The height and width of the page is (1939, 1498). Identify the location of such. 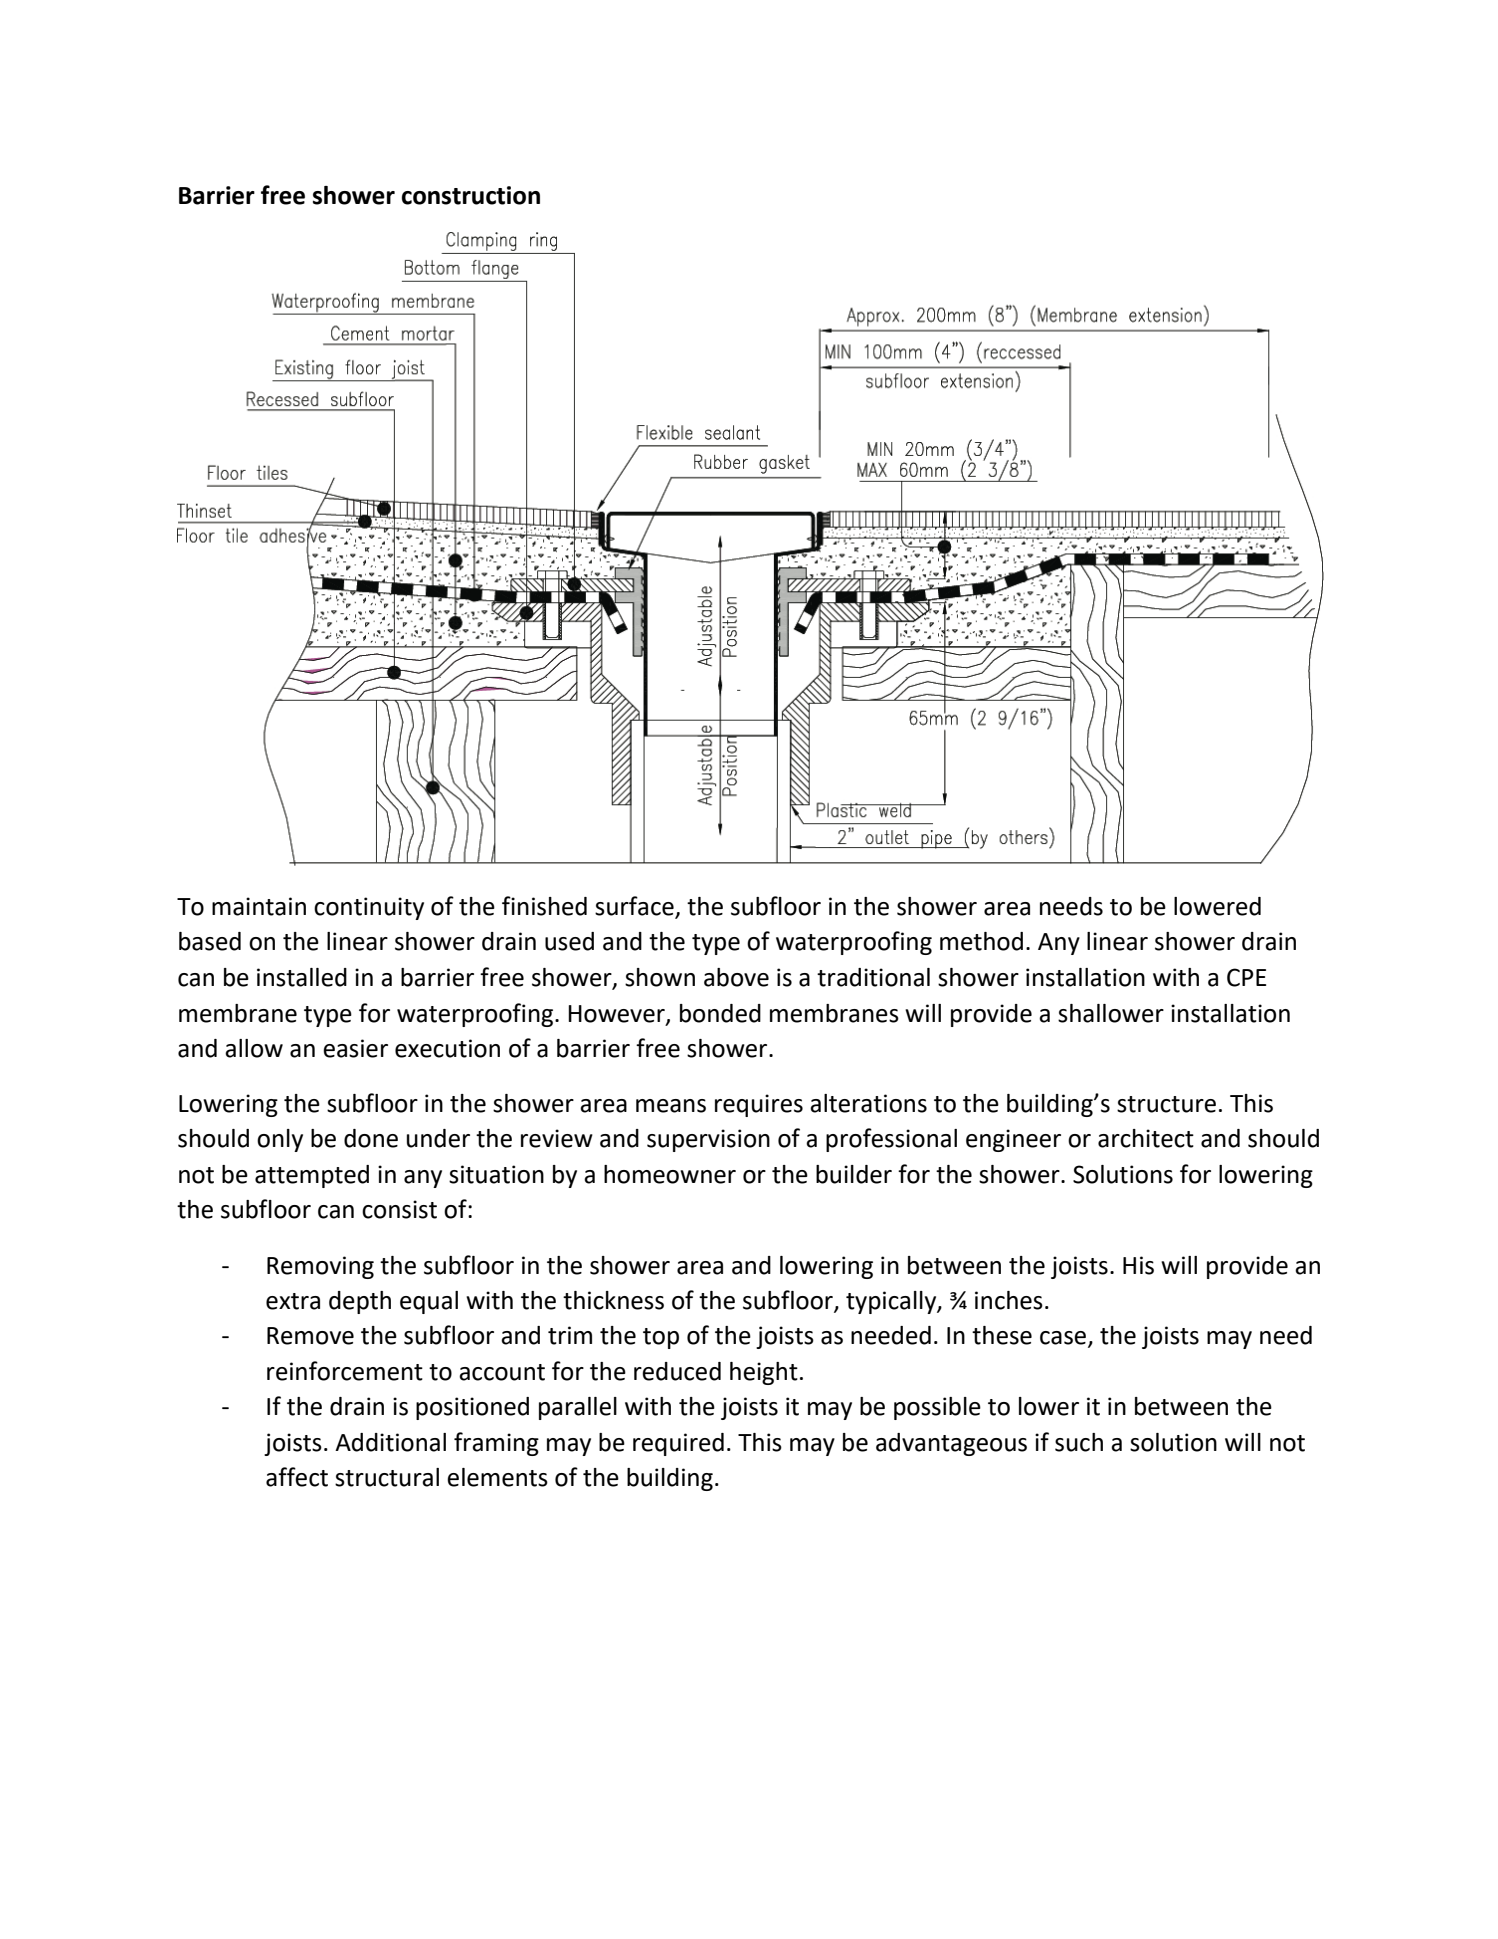
(1079, 1442).
